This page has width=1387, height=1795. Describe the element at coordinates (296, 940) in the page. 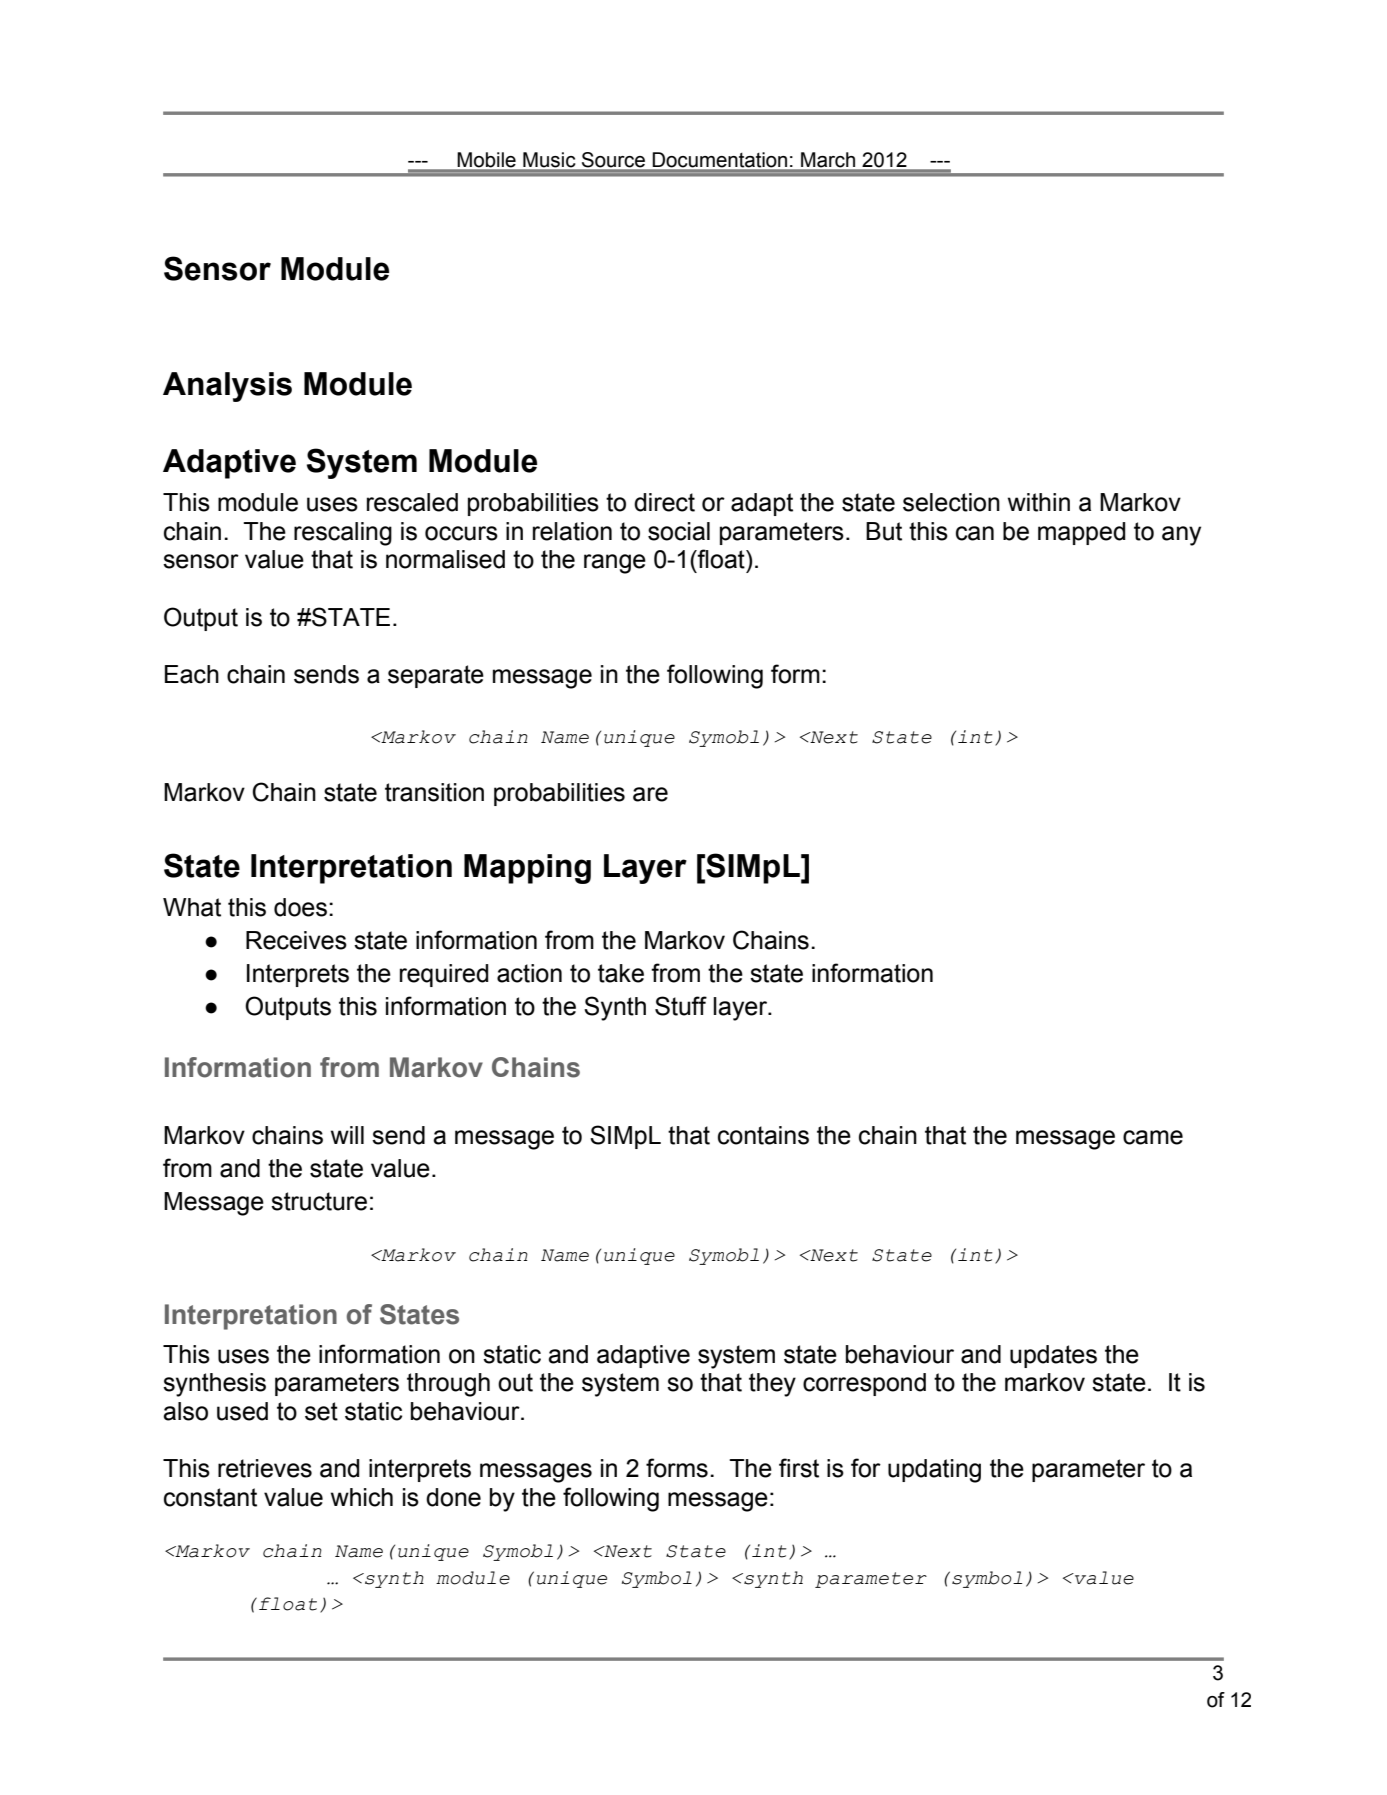

I see `Receives` at that location.
